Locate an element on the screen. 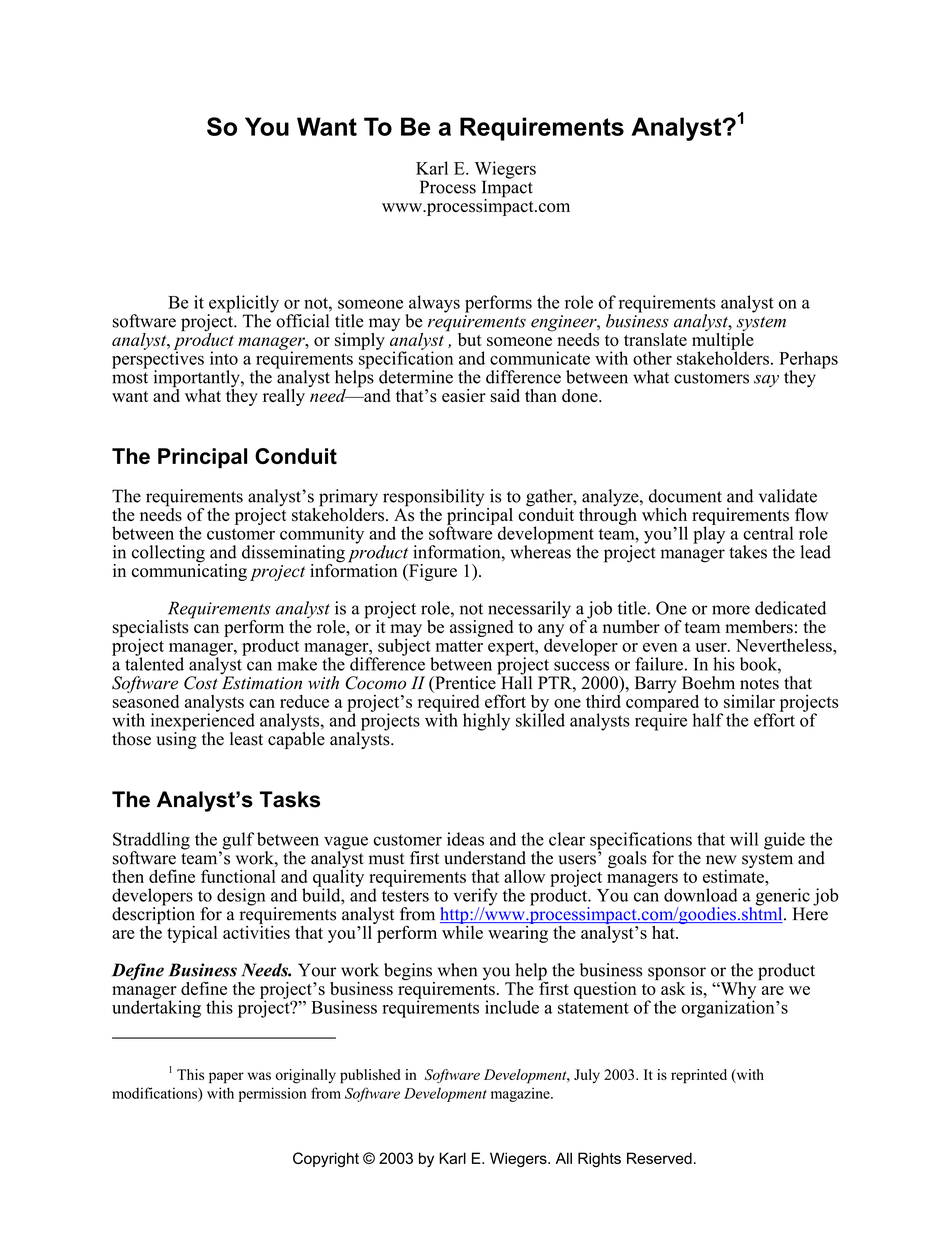 The image size is (952, 1233). understand is located at coordinates (485, 858).
